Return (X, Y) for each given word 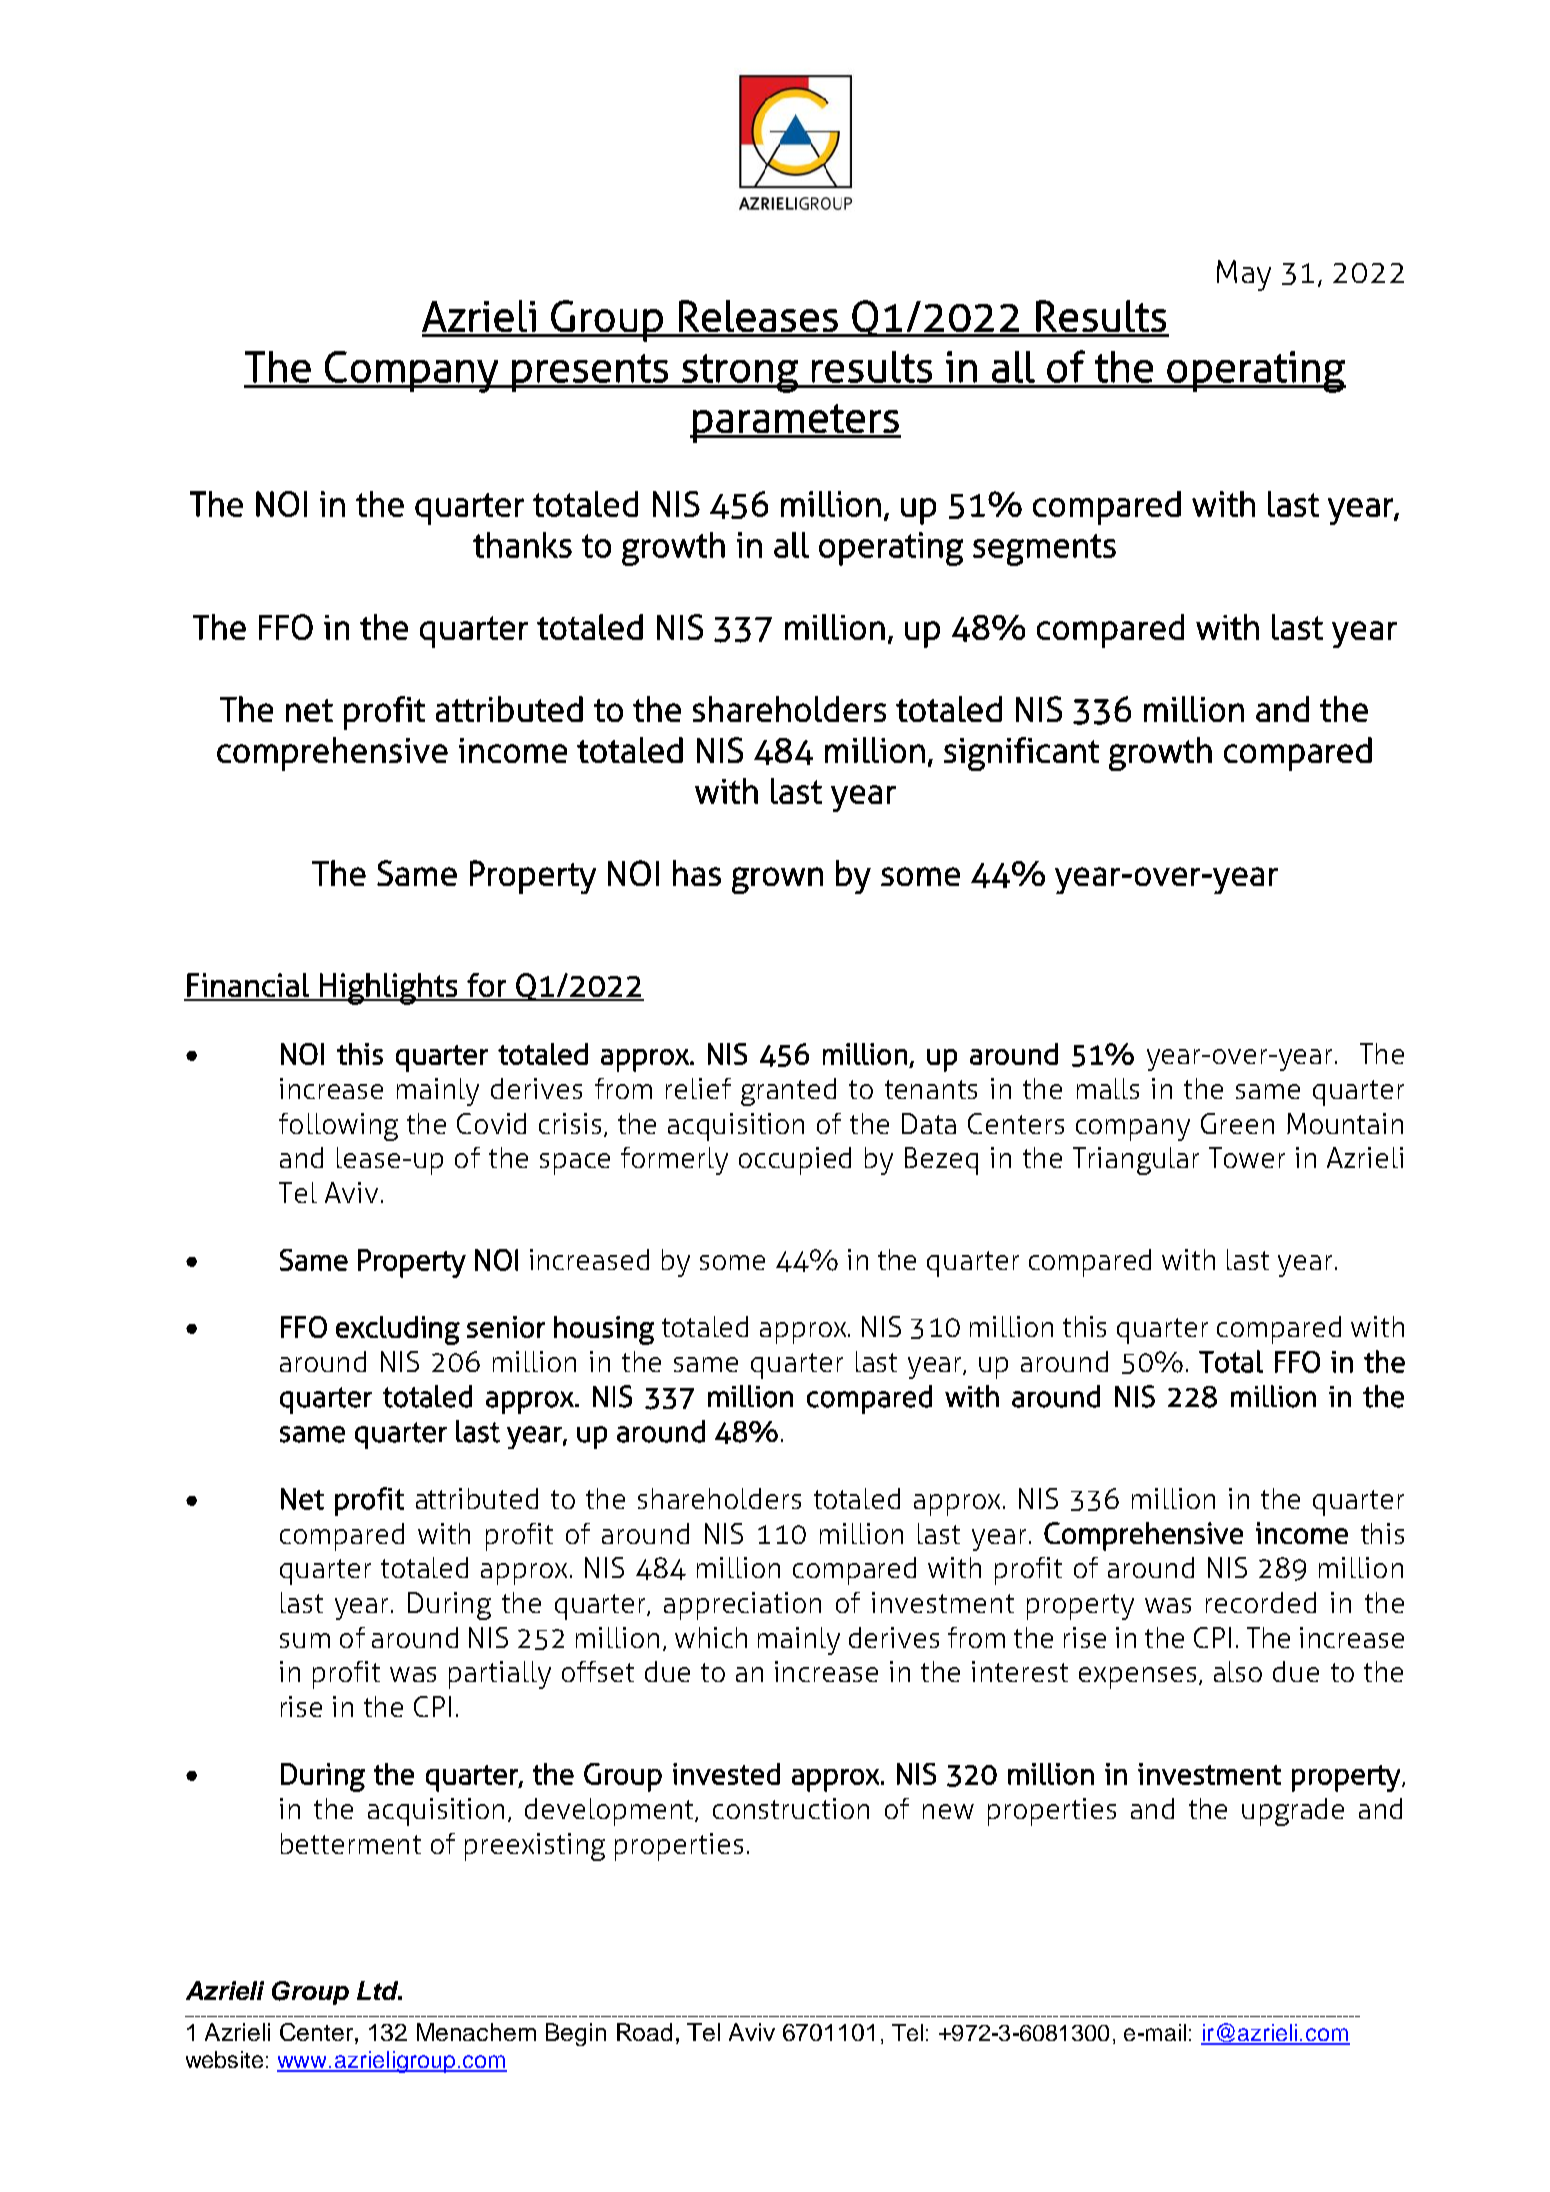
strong (740, 373)
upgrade (1293, 1812)
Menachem (476, 2032)
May (1244, 275)
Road (644, 2032)
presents (590, 373)
